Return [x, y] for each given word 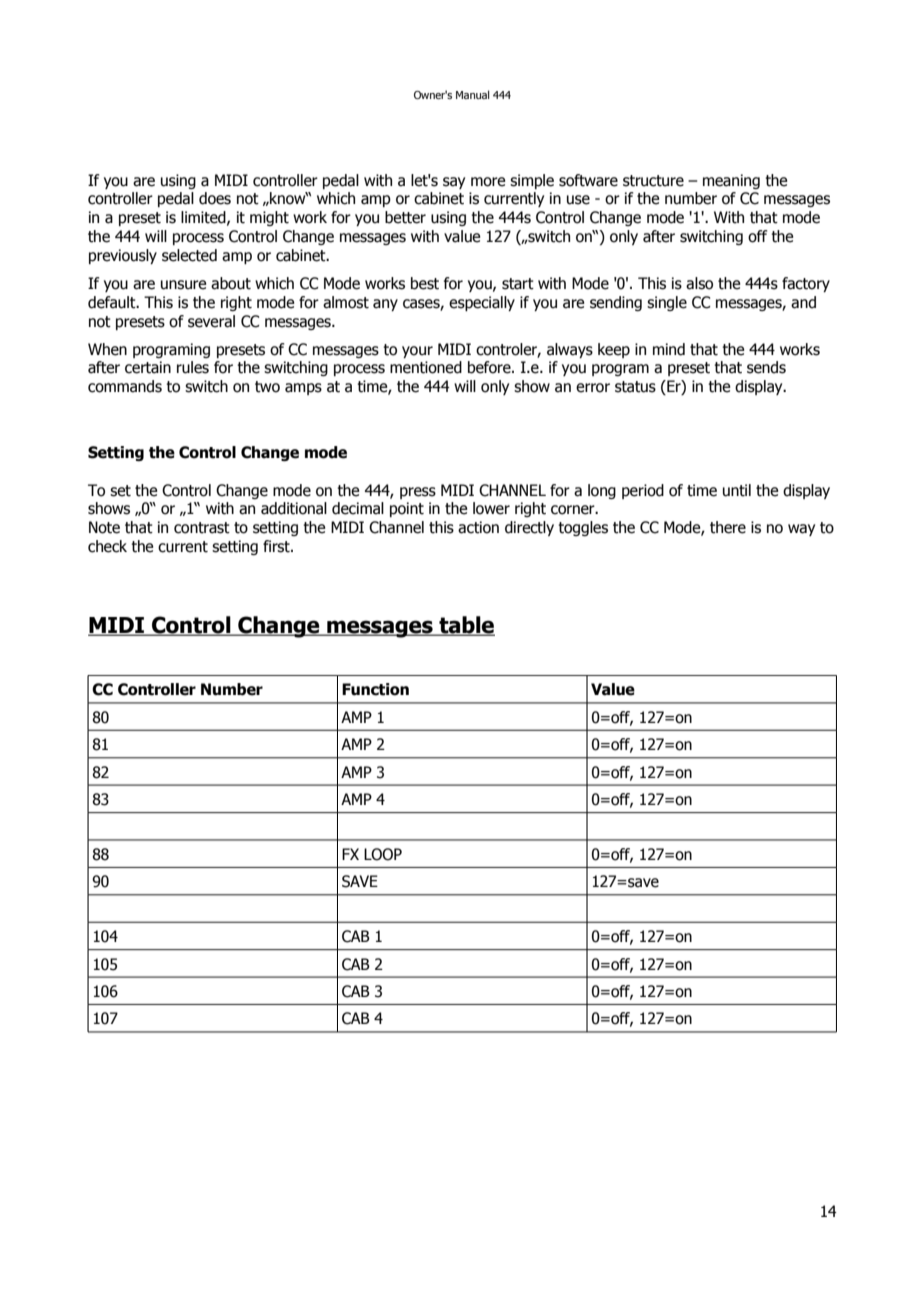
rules [193, 367]
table [466, 626]
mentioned [426, 367]
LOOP [383, 854]
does [215, 198]
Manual [473, 94]
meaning [731, 181]
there [728, 527]
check [107, 546]
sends [766, 367]
